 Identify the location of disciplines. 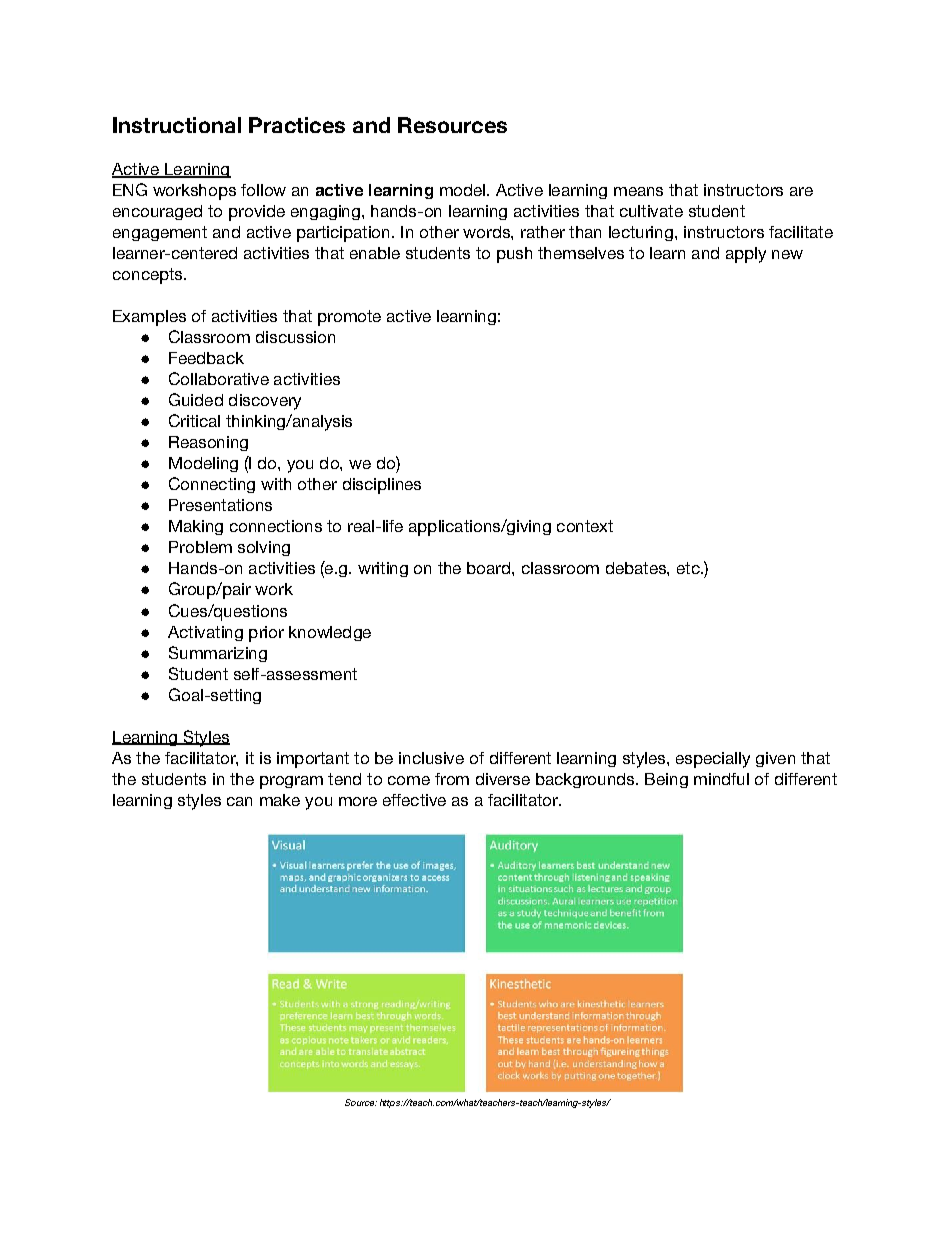
(382, 486).
